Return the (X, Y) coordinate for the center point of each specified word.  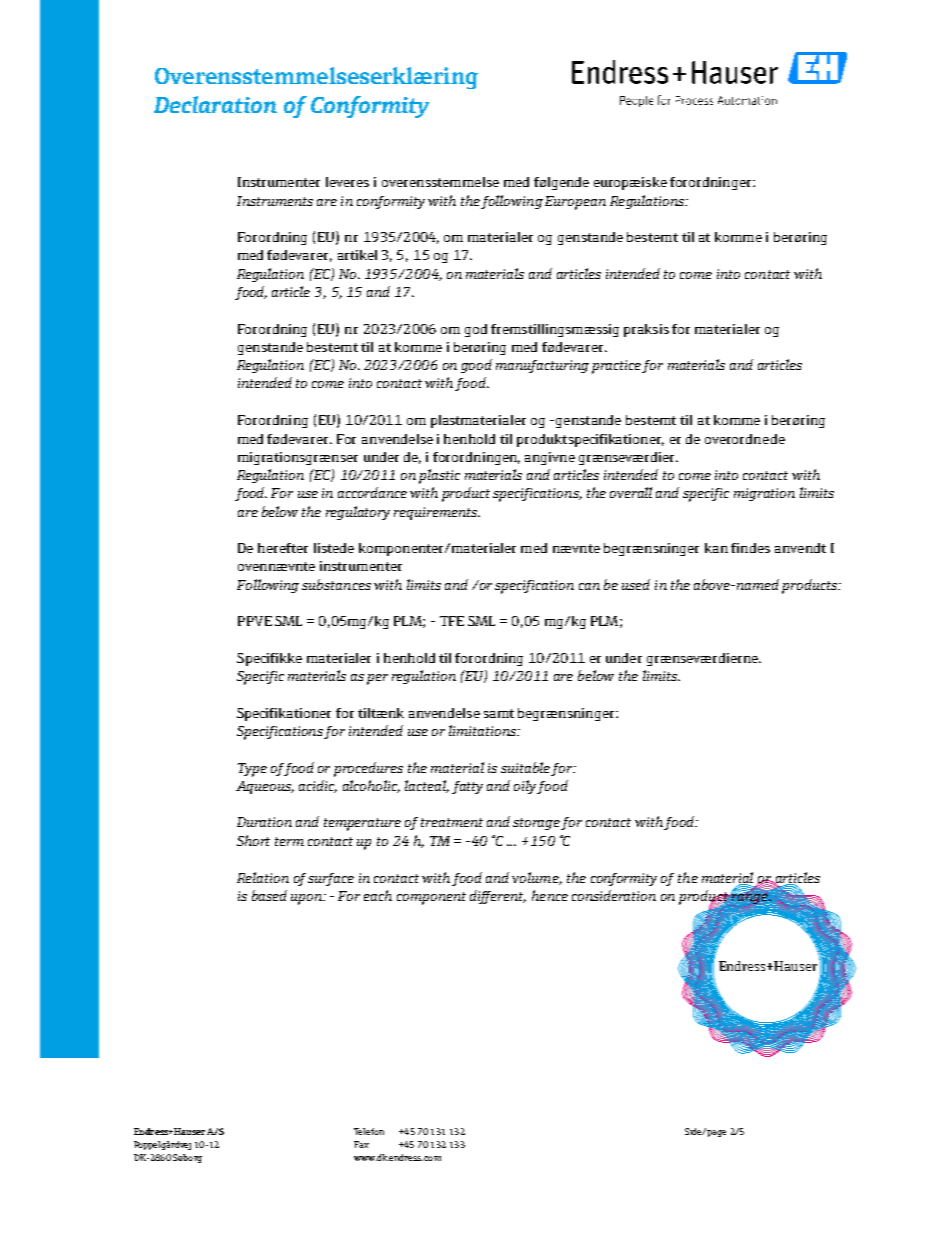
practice (617, 367)
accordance (372, 492)
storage (537, 824)
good (476, 366)
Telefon (369, 1131)
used (636, 584)
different (498, 897)
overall (631, 492)
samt (499, 713)
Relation (263, 877)
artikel (357, 255)
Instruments (275, 201)
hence (550, 895)
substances (336, 584)
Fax (361, 1144)
